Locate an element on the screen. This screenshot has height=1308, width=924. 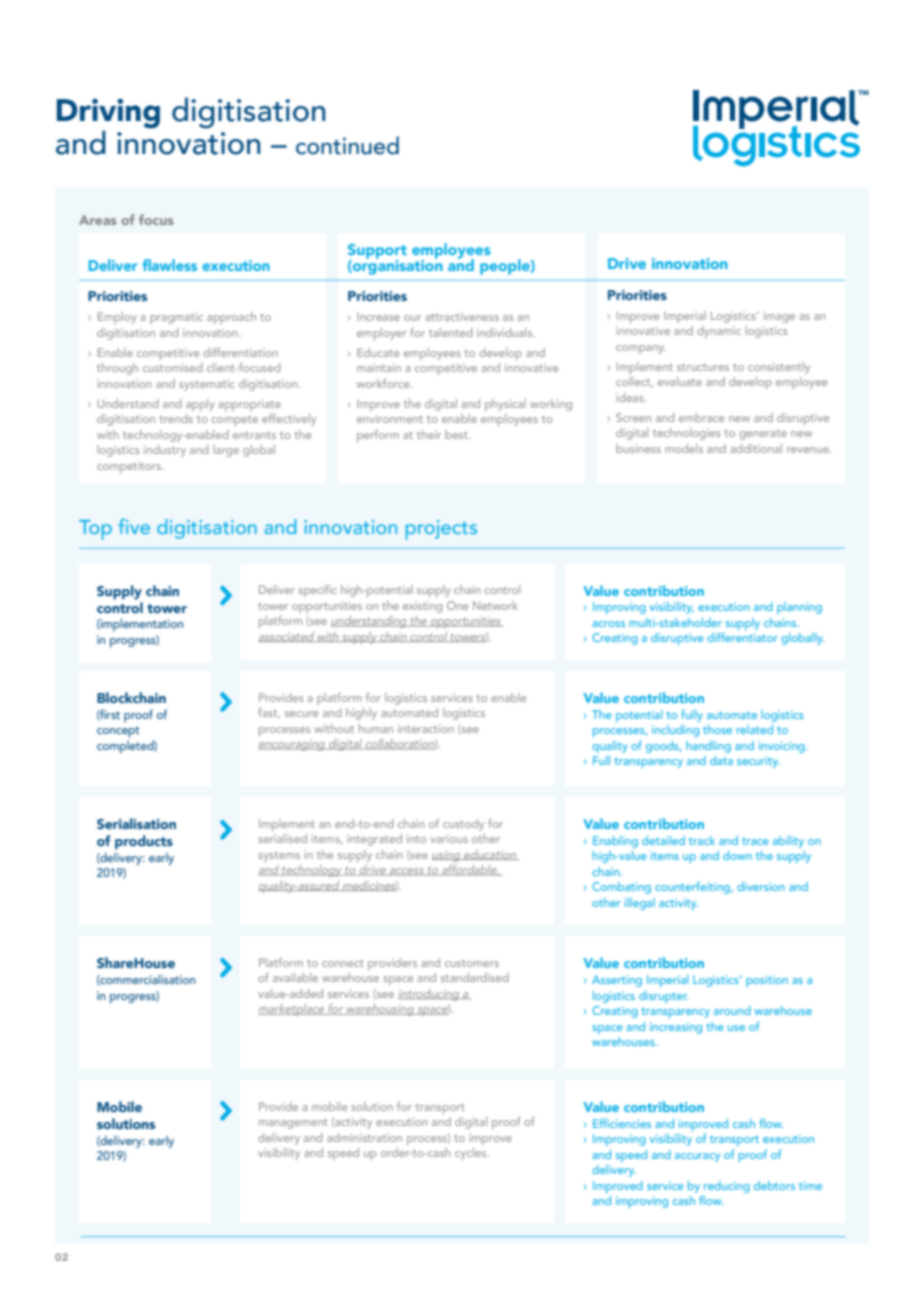
customers is located at coordinates (472, 963).
